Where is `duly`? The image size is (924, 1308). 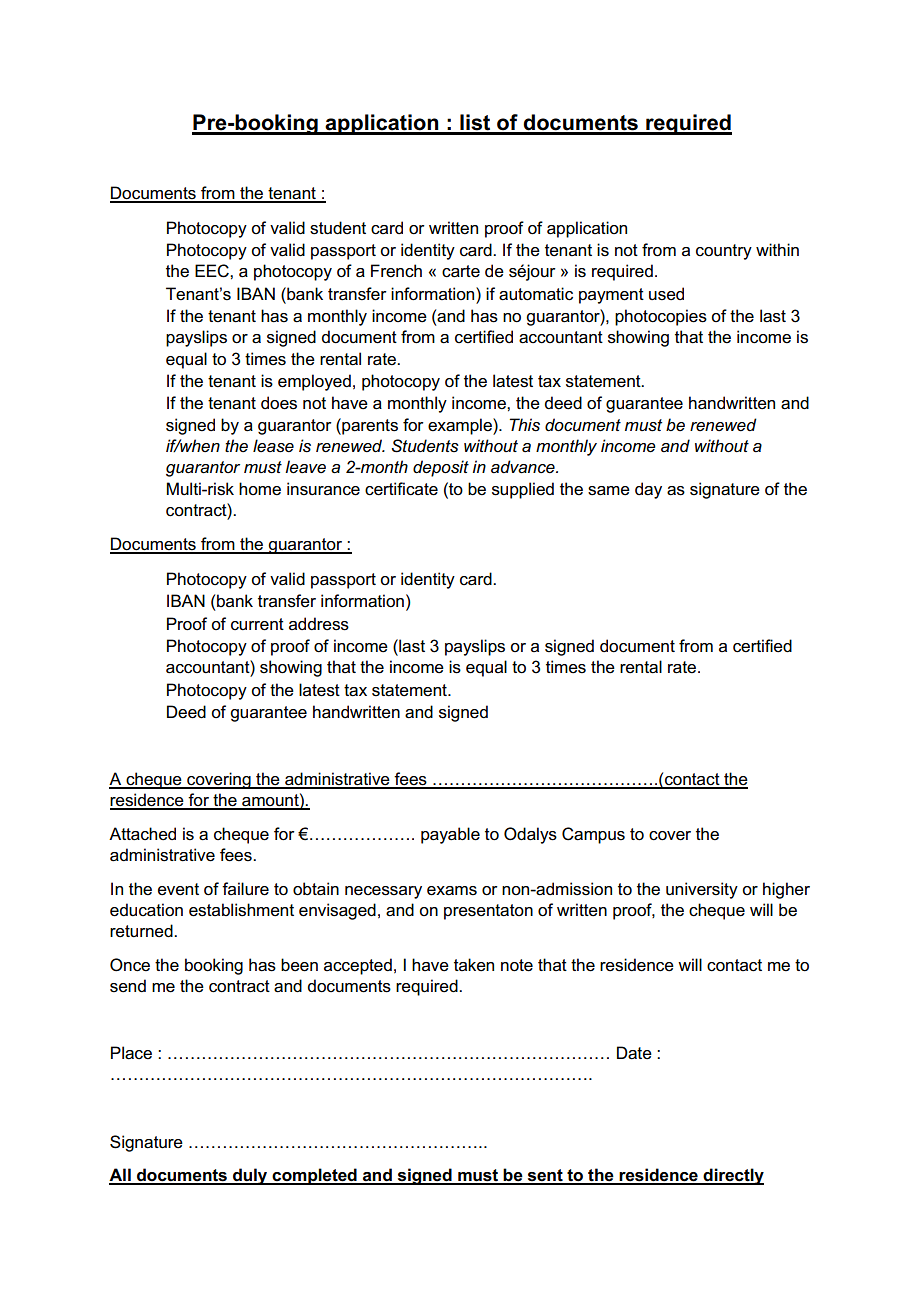
duly is located at coordinates (250, 1176).
